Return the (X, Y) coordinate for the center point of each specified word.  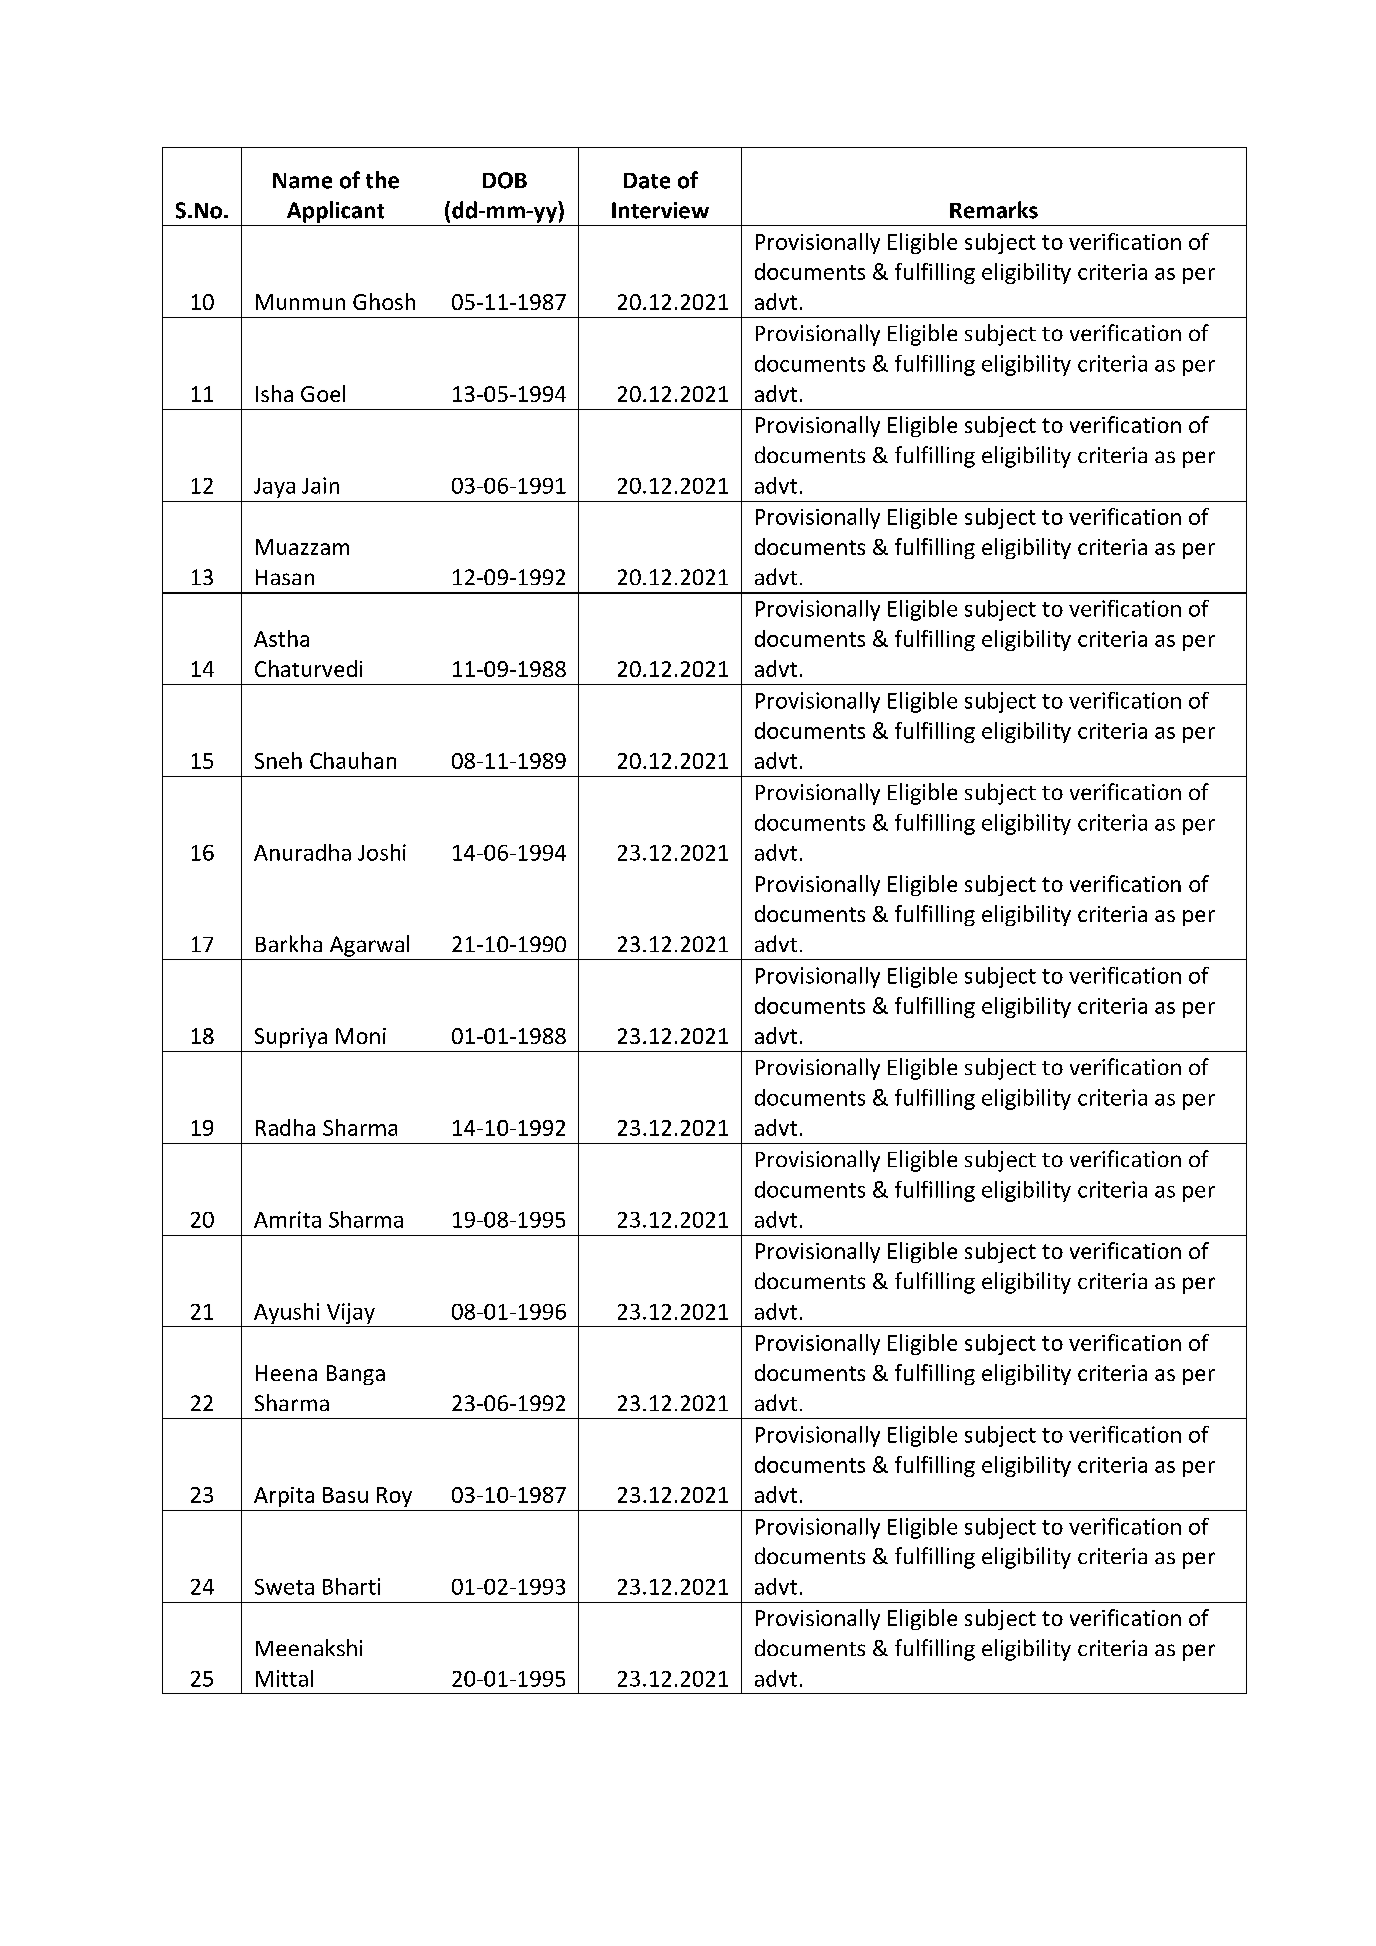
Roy (394, 1497)
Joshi (382, 852)
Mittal (284, 1678)
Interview (660, 210)
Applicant (335, 212)
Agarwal (369, 946)
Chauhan (353, 760)
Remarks (994, 210)
